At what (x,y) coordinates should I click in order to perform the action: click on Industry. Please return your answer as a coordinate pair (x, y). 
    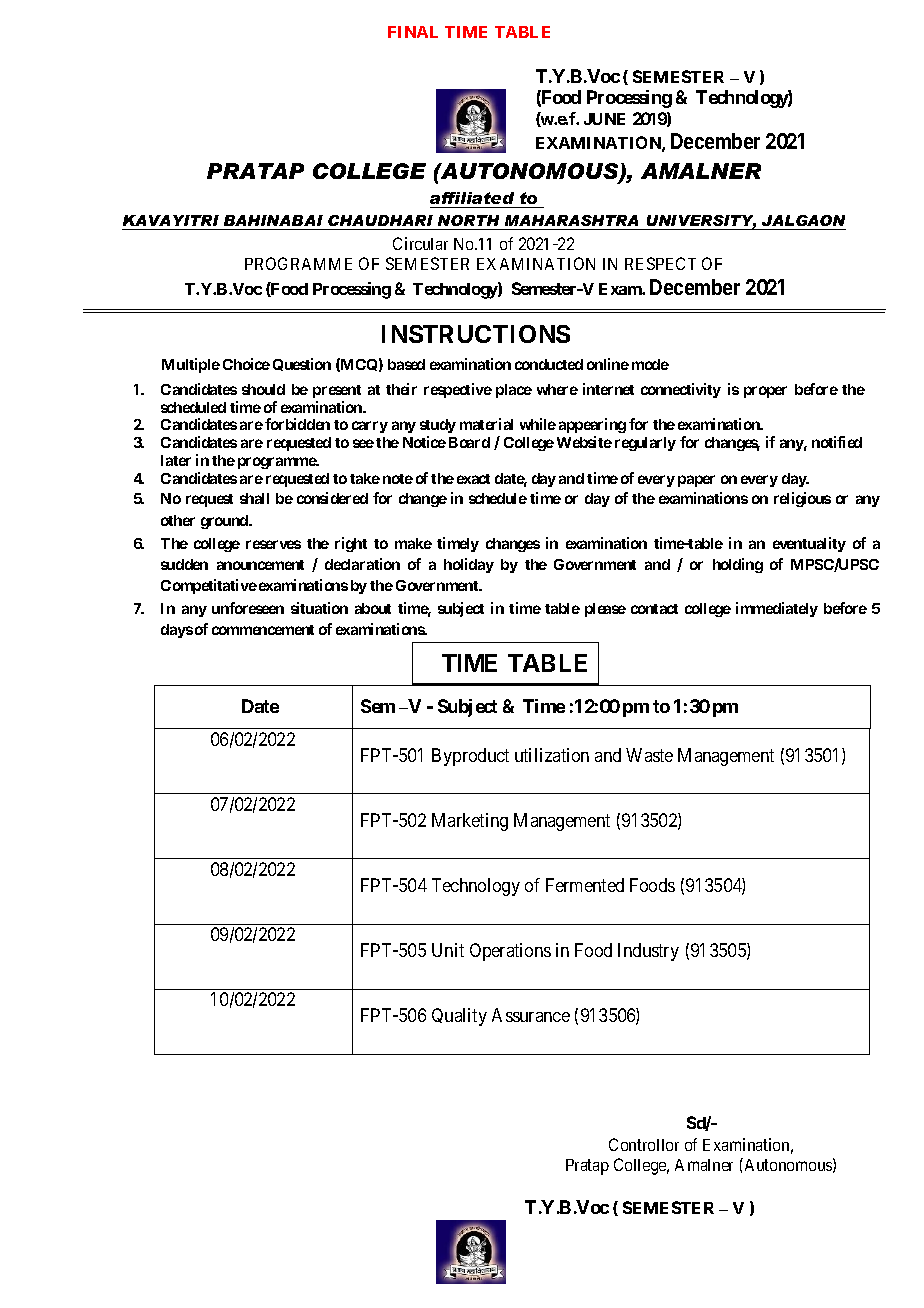
    Looking at the image, I should click on (648, 952).
